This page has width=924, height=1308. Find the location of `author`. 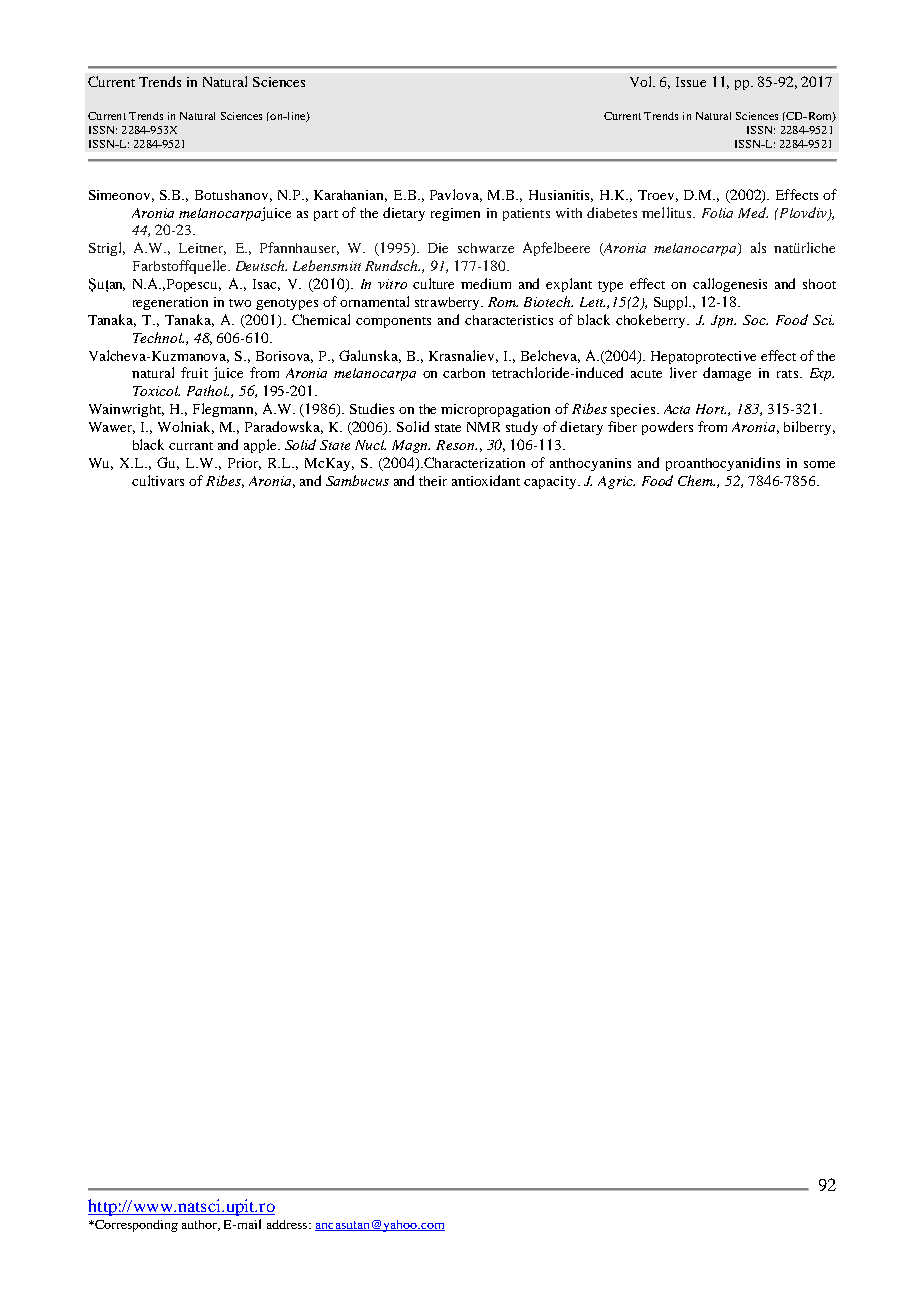

author is located at coordinates (201, 1225).
